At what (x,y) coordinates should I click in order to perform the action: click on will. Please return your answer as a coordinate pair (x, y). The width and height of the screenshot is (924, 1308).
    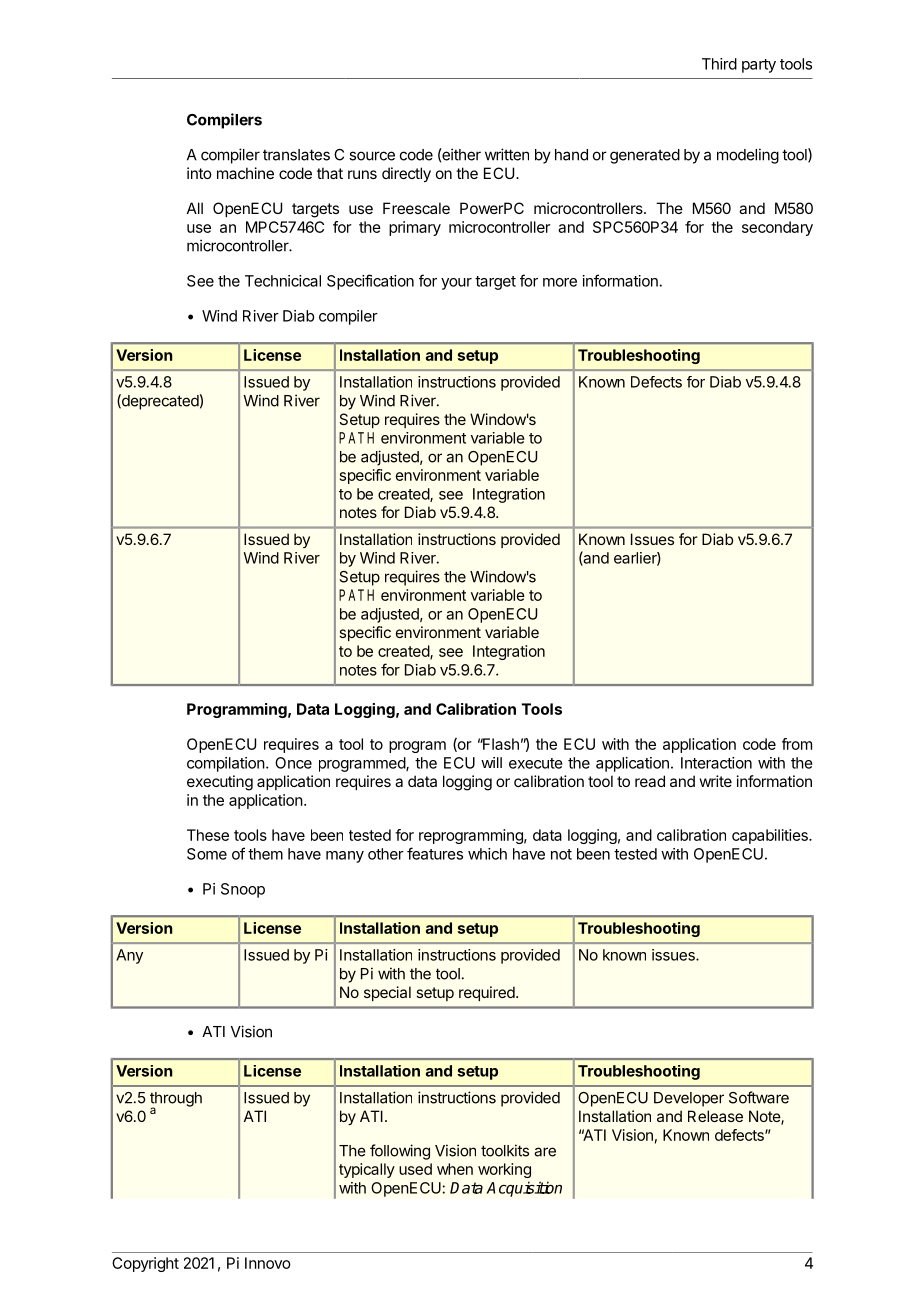
    Looking at the image, I should click on (491, 762).
